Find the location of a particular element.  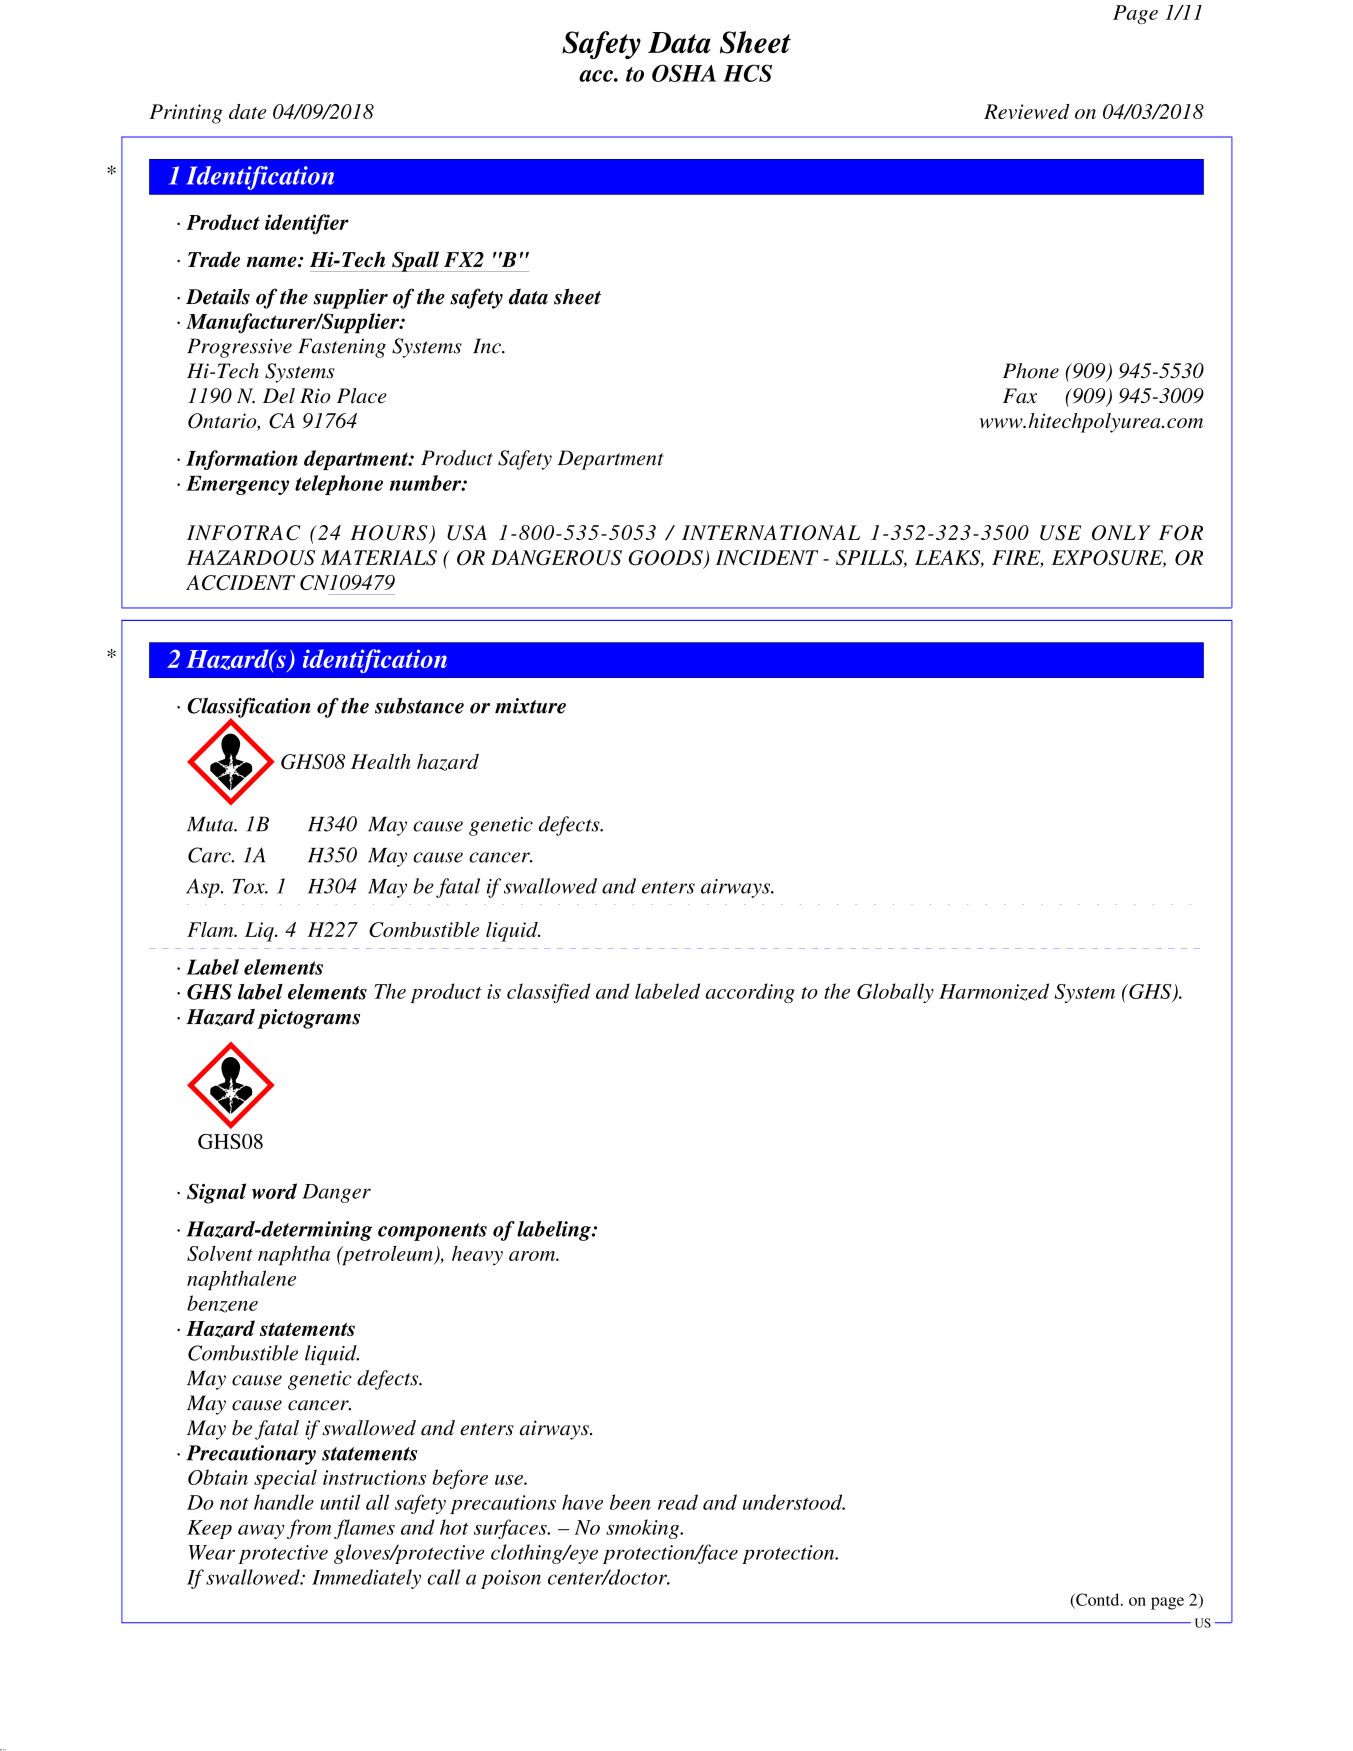

GOODS is located at coordinates (667, 559).
